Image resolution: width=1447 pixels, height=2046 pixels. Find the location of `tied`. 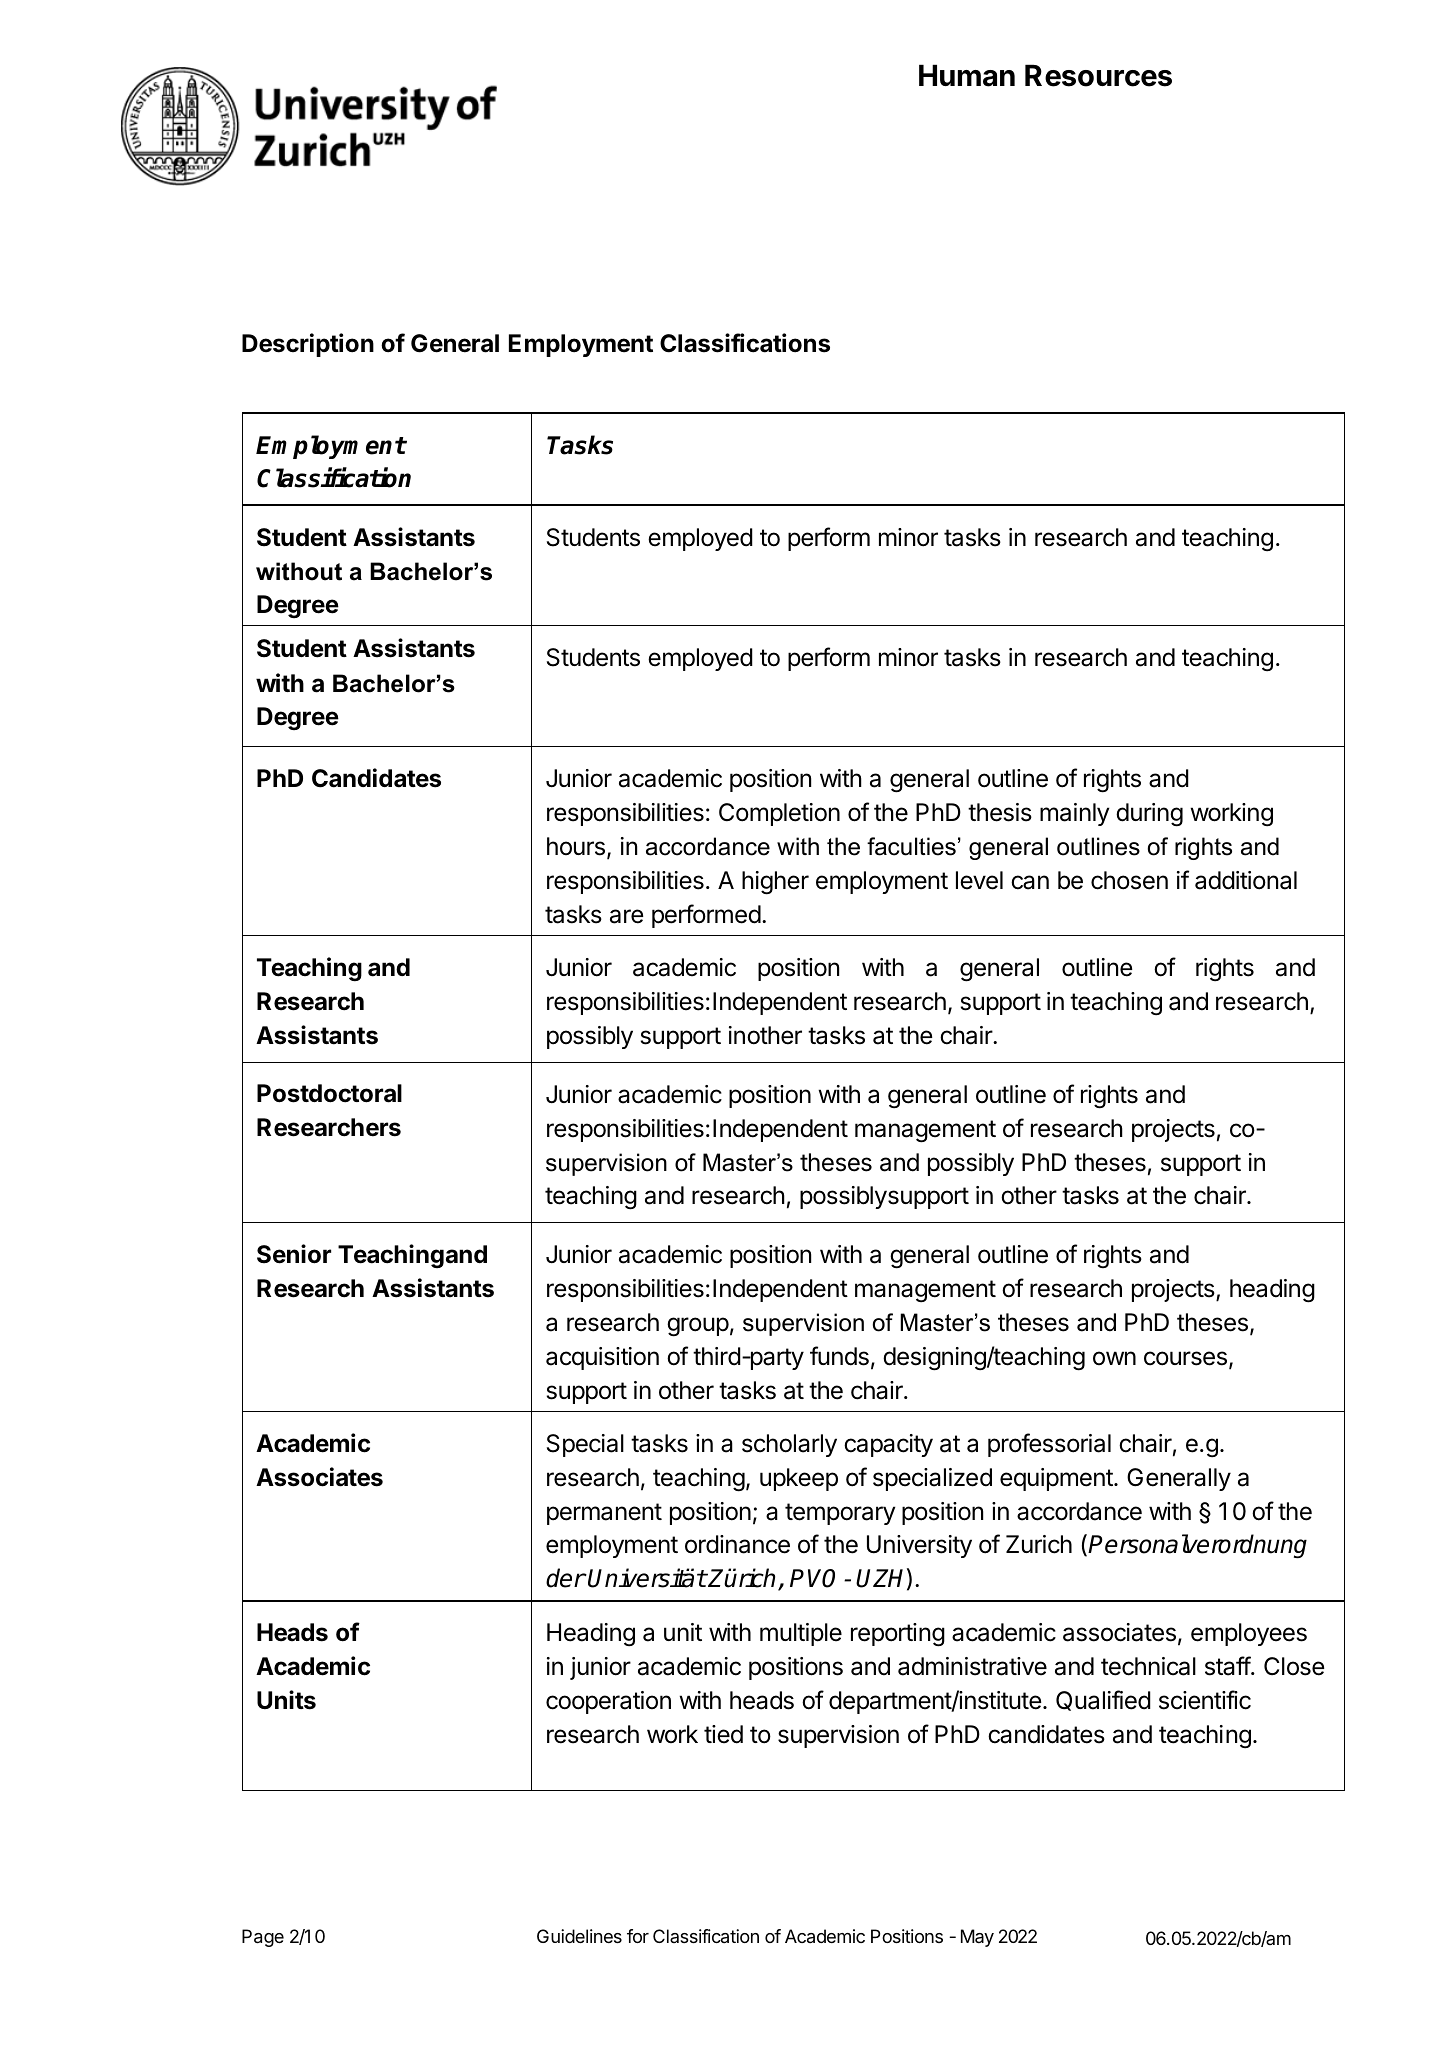

tied is located at coordinates (723, 1734).
